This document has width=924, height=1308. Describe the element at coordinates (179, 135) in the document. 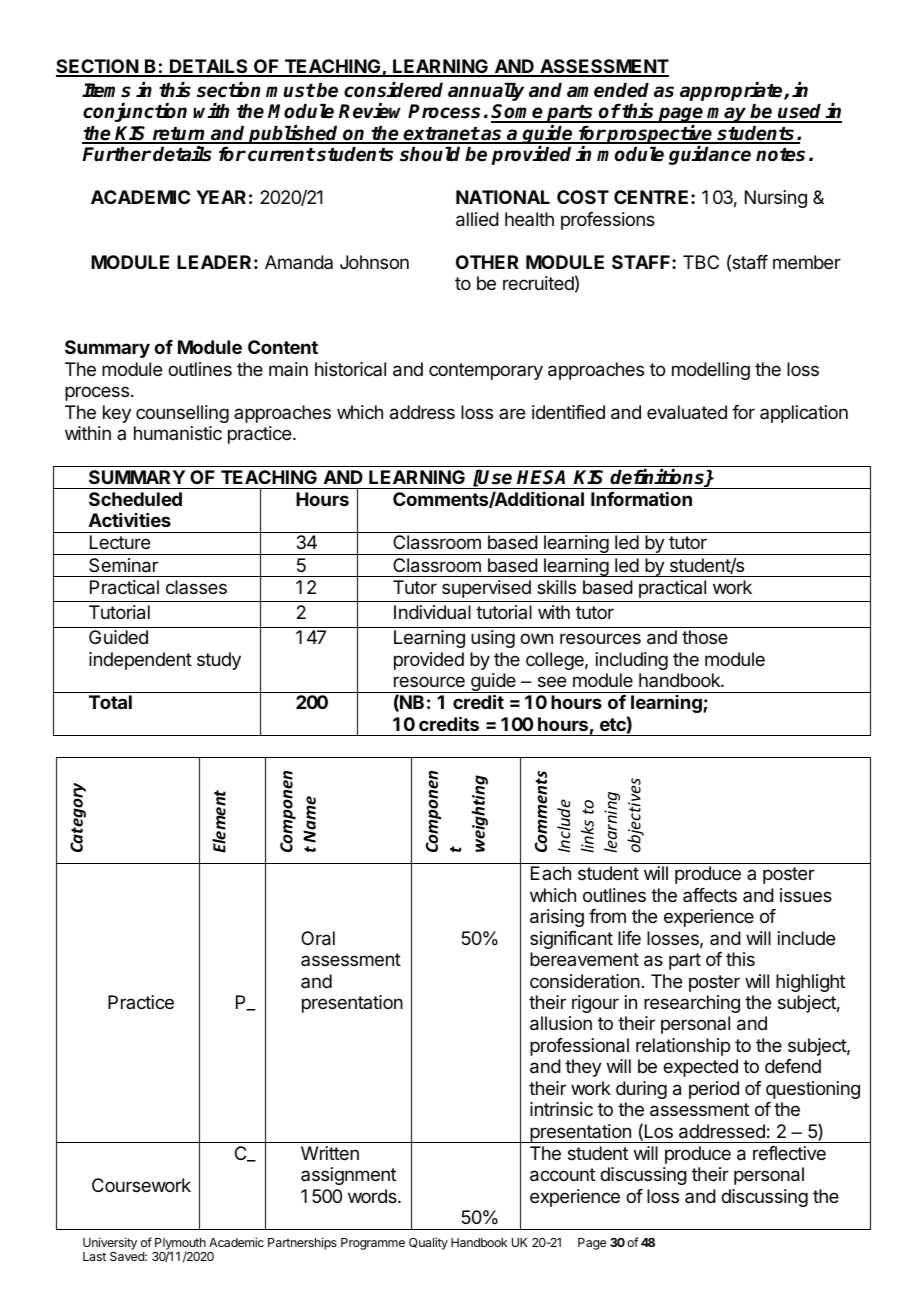

I see `return` at that location.
